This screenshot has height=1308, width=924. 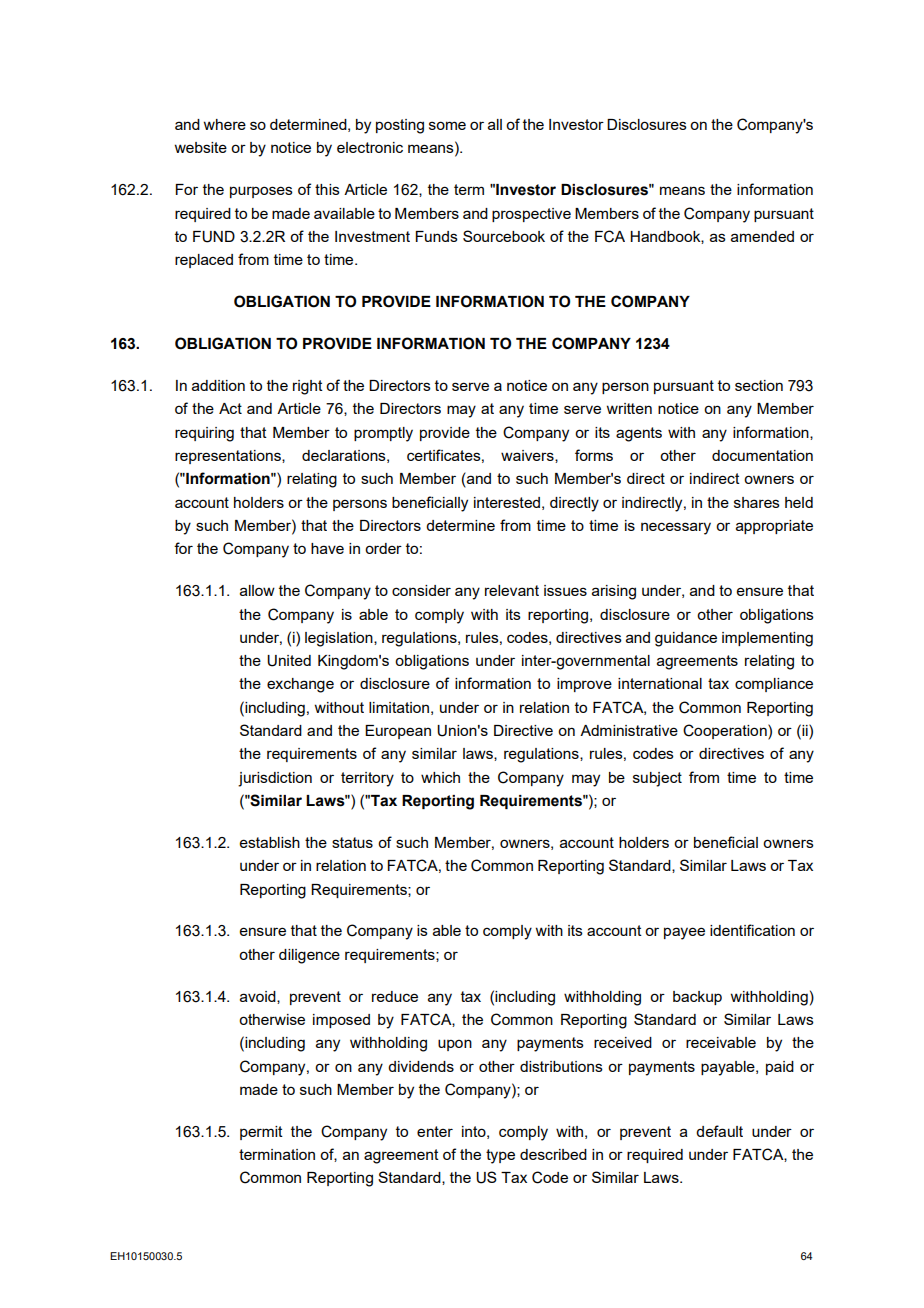 I want to click on subject, so click(x=657, y=779).
